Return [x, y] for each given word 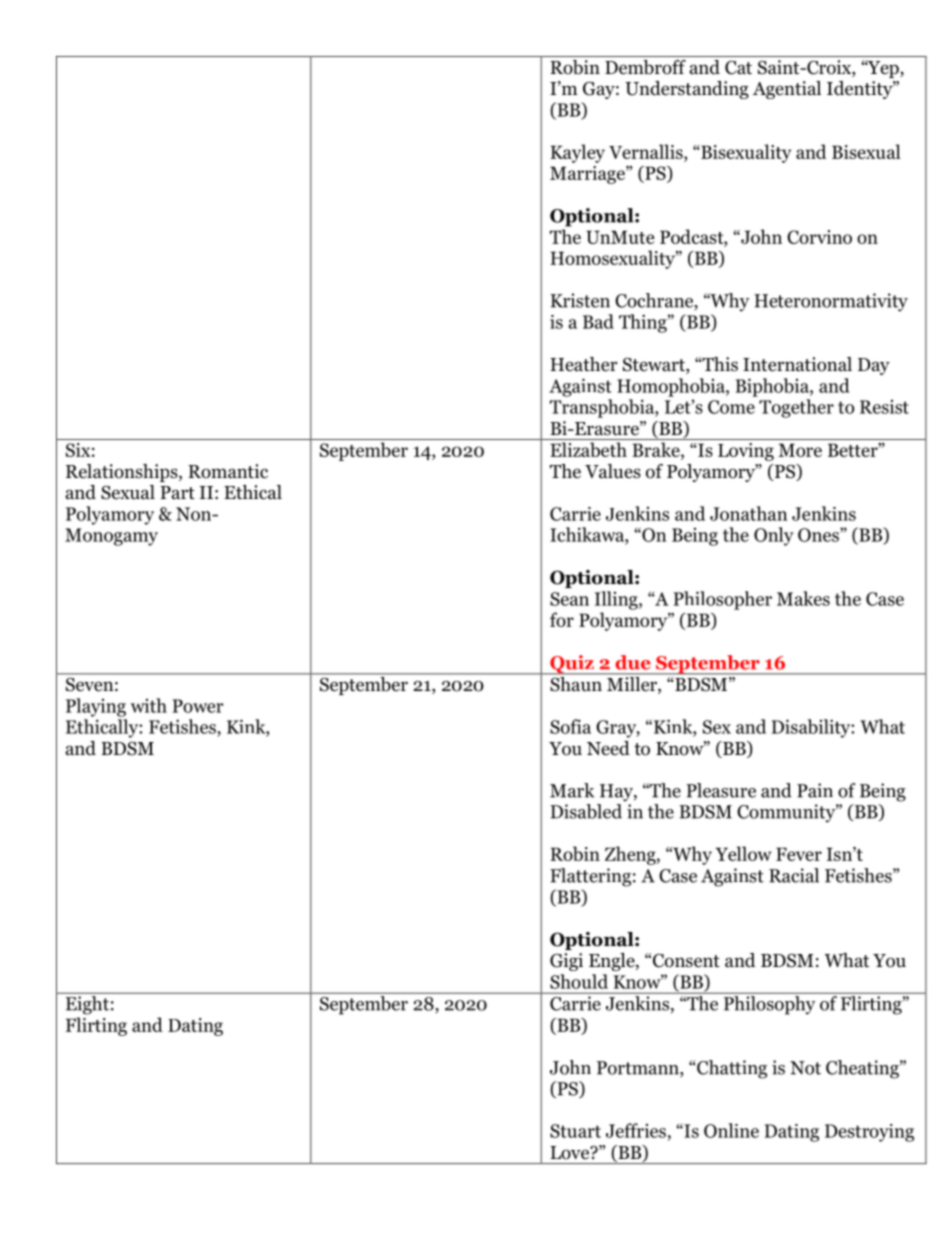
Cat [738, 67]
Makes [803, 598]
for [562, 619]
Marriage [588, 175]
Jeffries [636, 1130]
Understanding [687, 90]
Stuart [575, 1131]
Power [198, 706]
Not [805, 1068]
